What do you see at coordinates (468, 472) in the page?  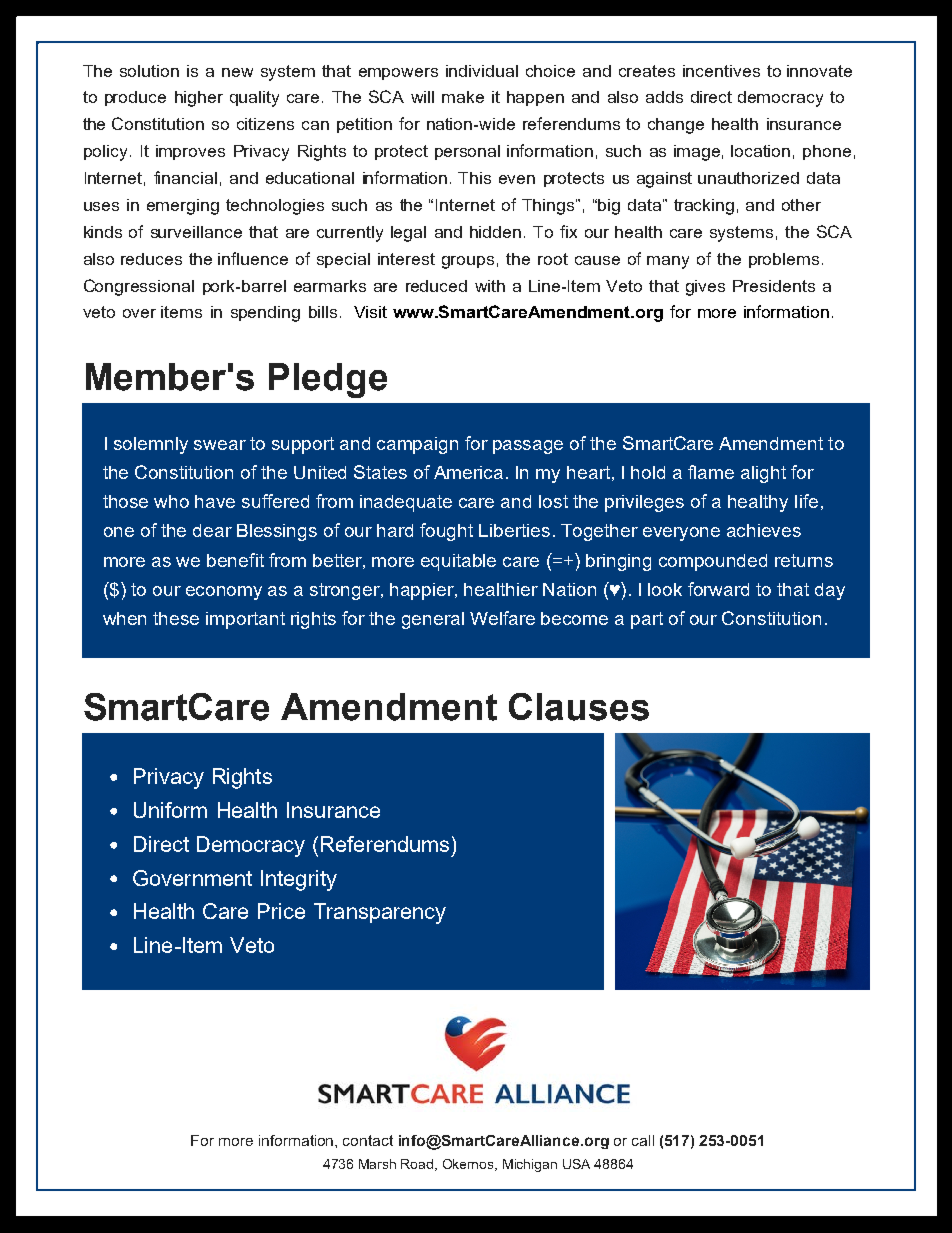 I see `America` at bounding box center [468, 472].
